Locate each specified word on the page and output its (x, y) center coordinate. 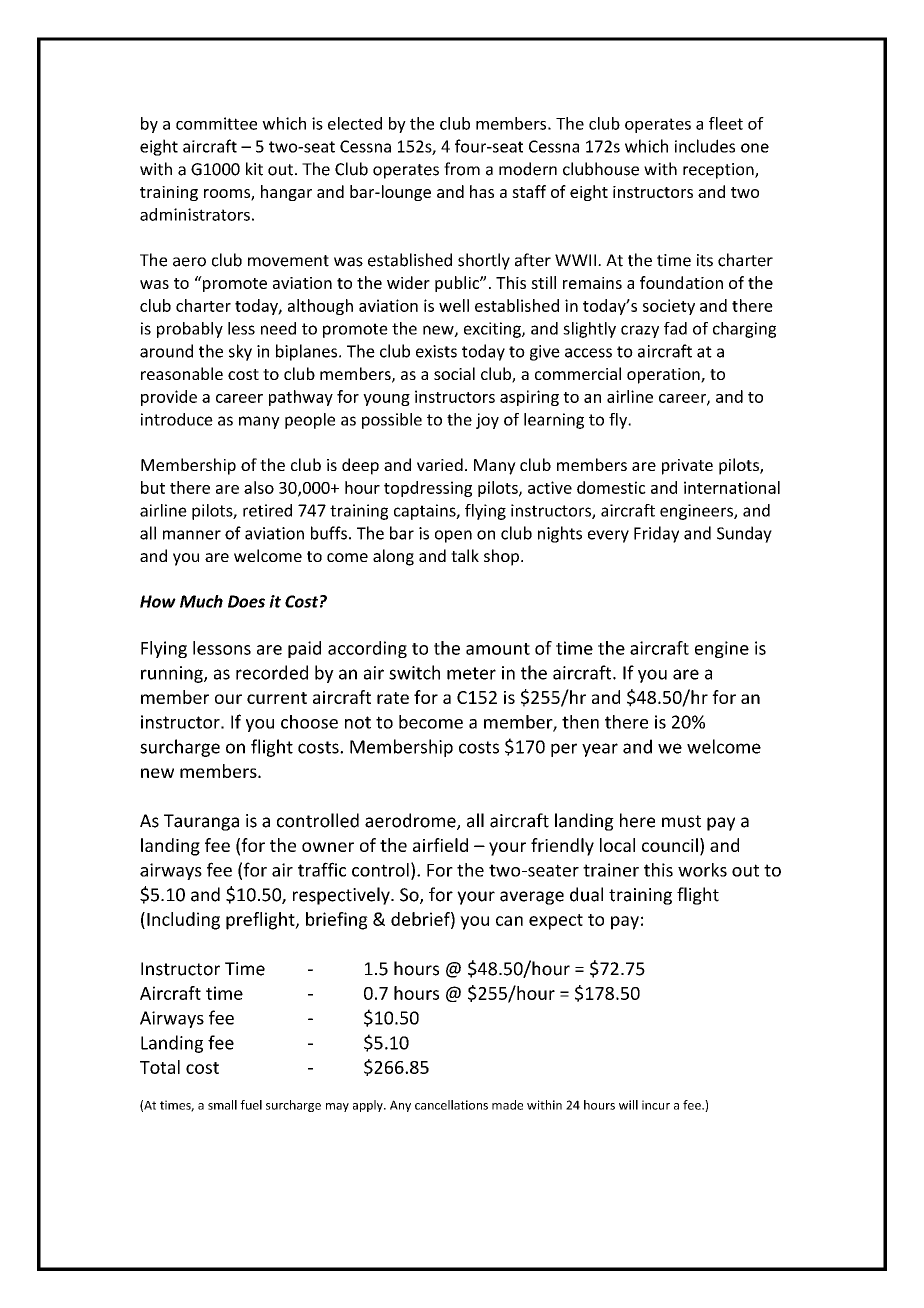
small (222, 1105)
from (462, 169)
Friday (656, 534)
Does (246, 601)
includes (705, 146)
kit (254, 169)
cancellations (451, 1105)
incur (656, 1105)
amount (498, 649)
